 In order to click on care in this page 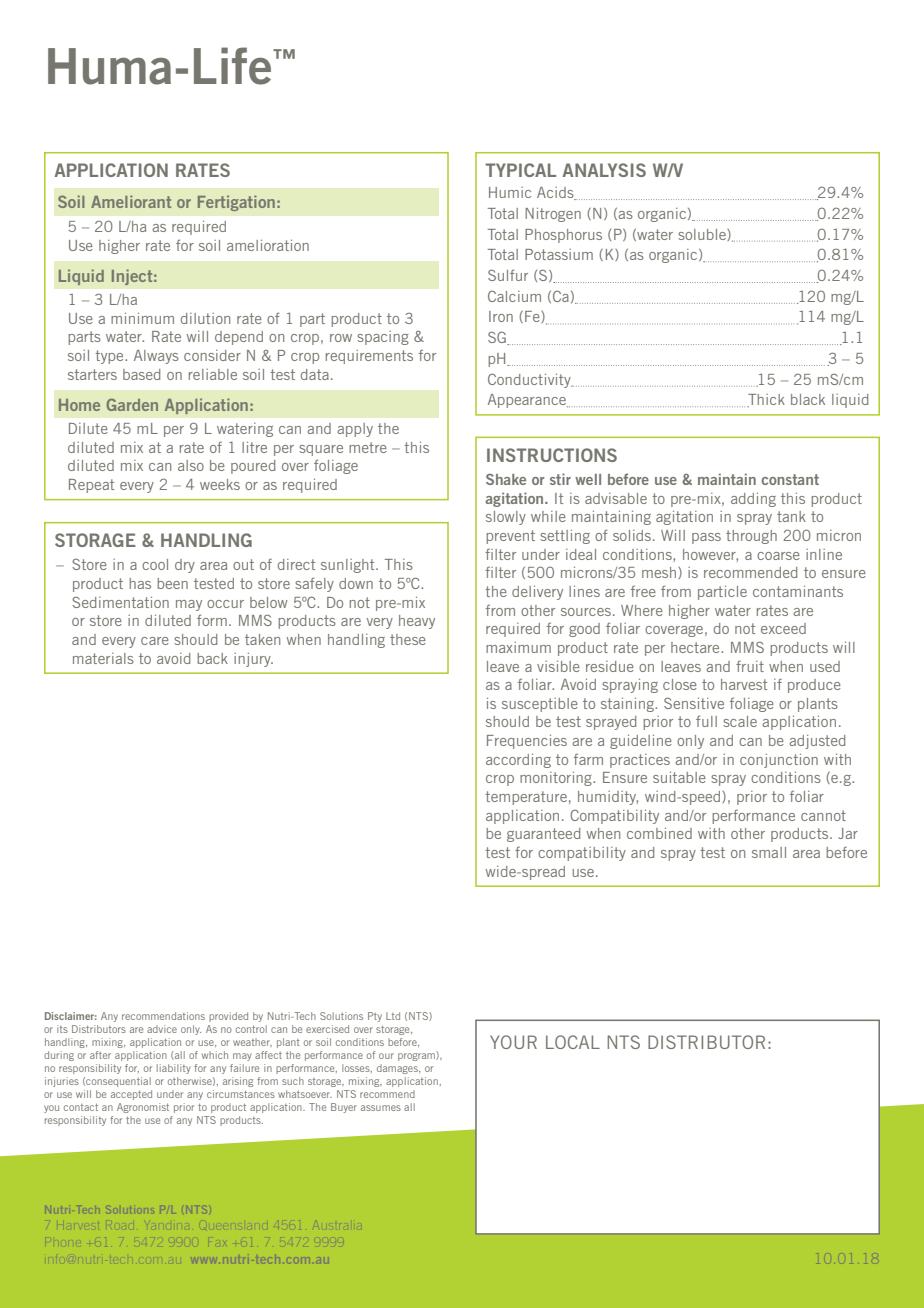, I will do `click(155, 641)`.
